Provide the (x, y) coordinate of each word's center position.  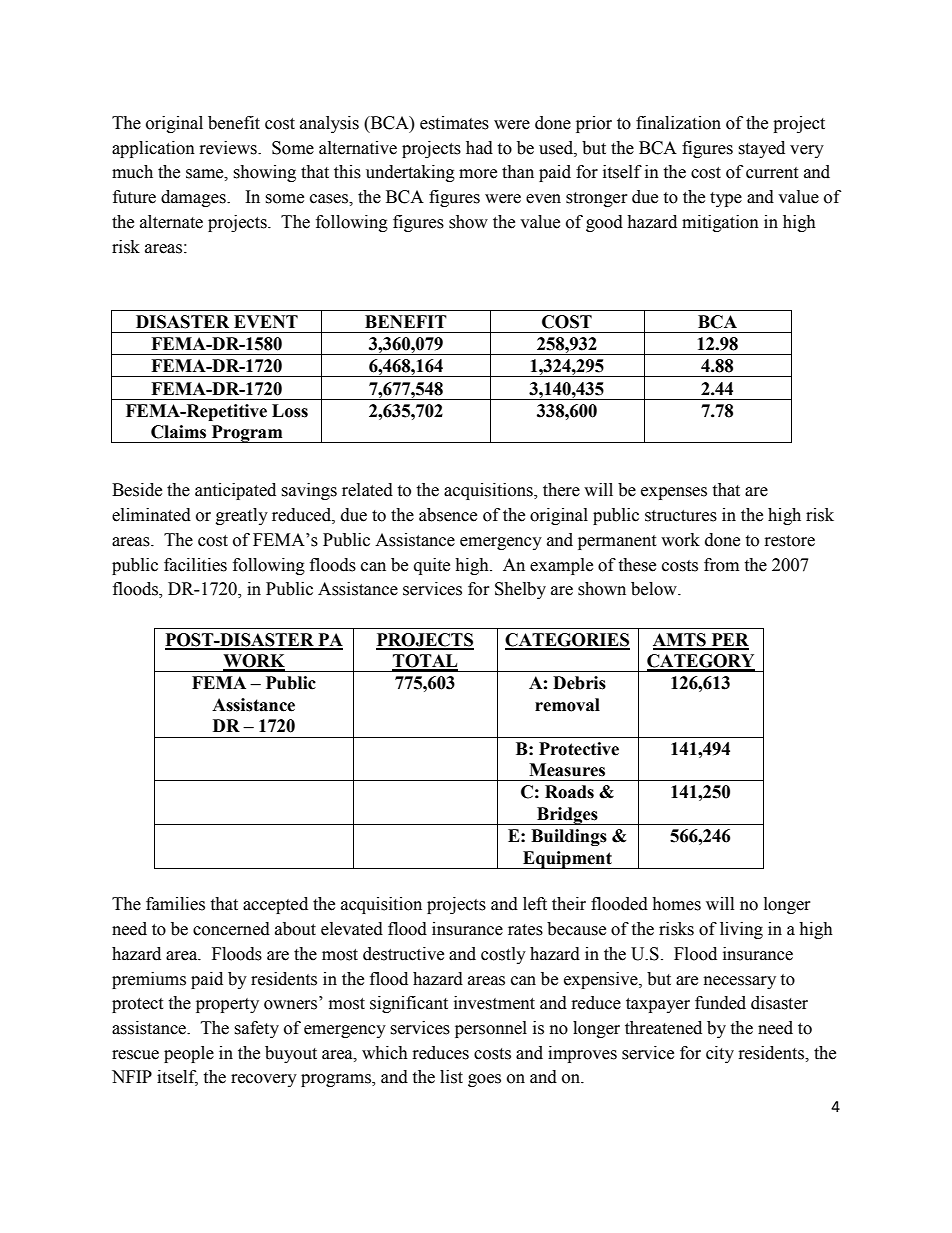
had (479, 148)
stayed (761, 149)
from (721, 565)
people (189, 1054)
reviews (229, 148)
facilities (195, 565)
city (720, 1054)
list (451, 1077)
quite (432, 566)
